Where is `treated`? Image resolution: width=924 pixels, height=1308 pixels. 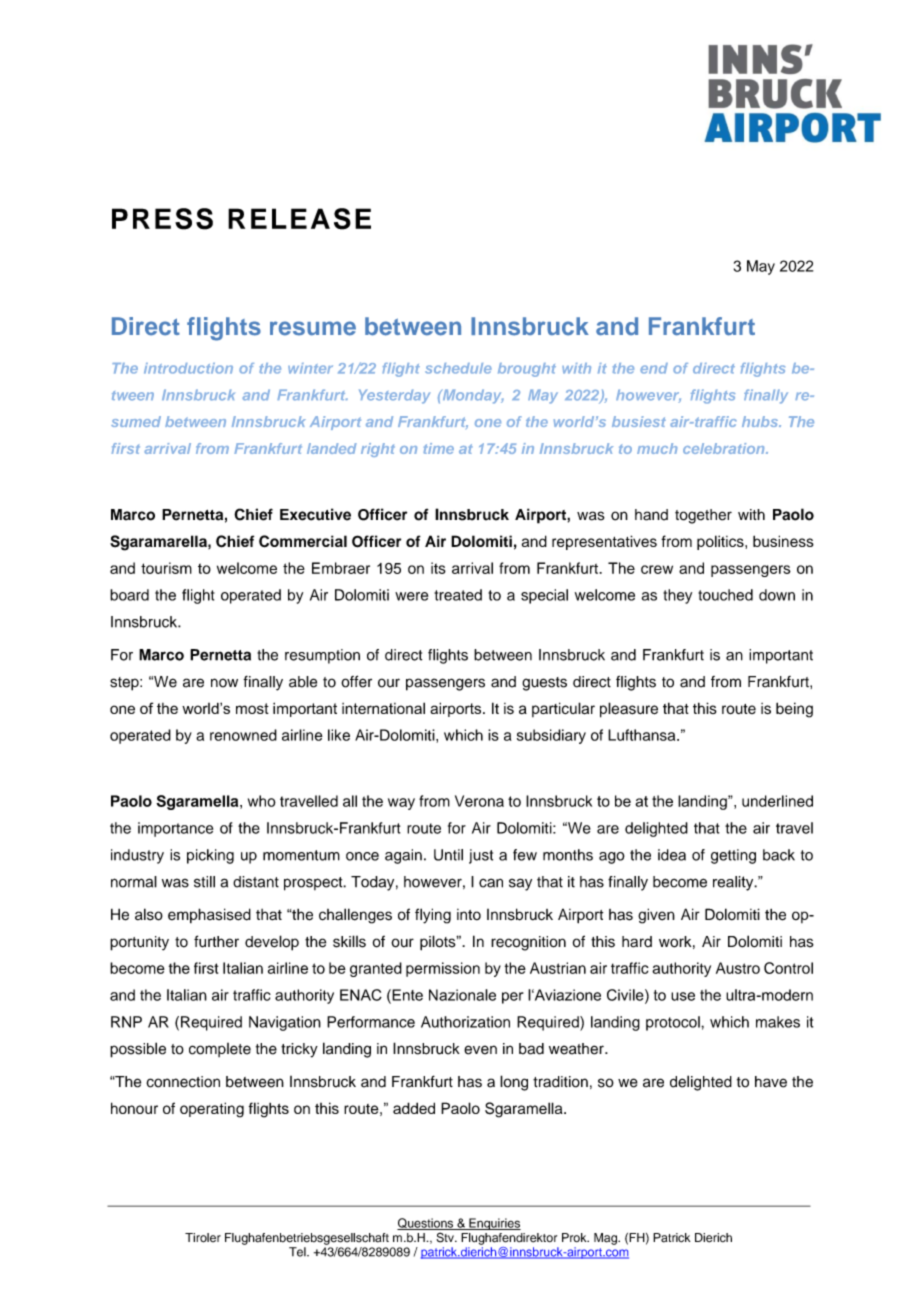 treated is located at coordinates (458, 595).
